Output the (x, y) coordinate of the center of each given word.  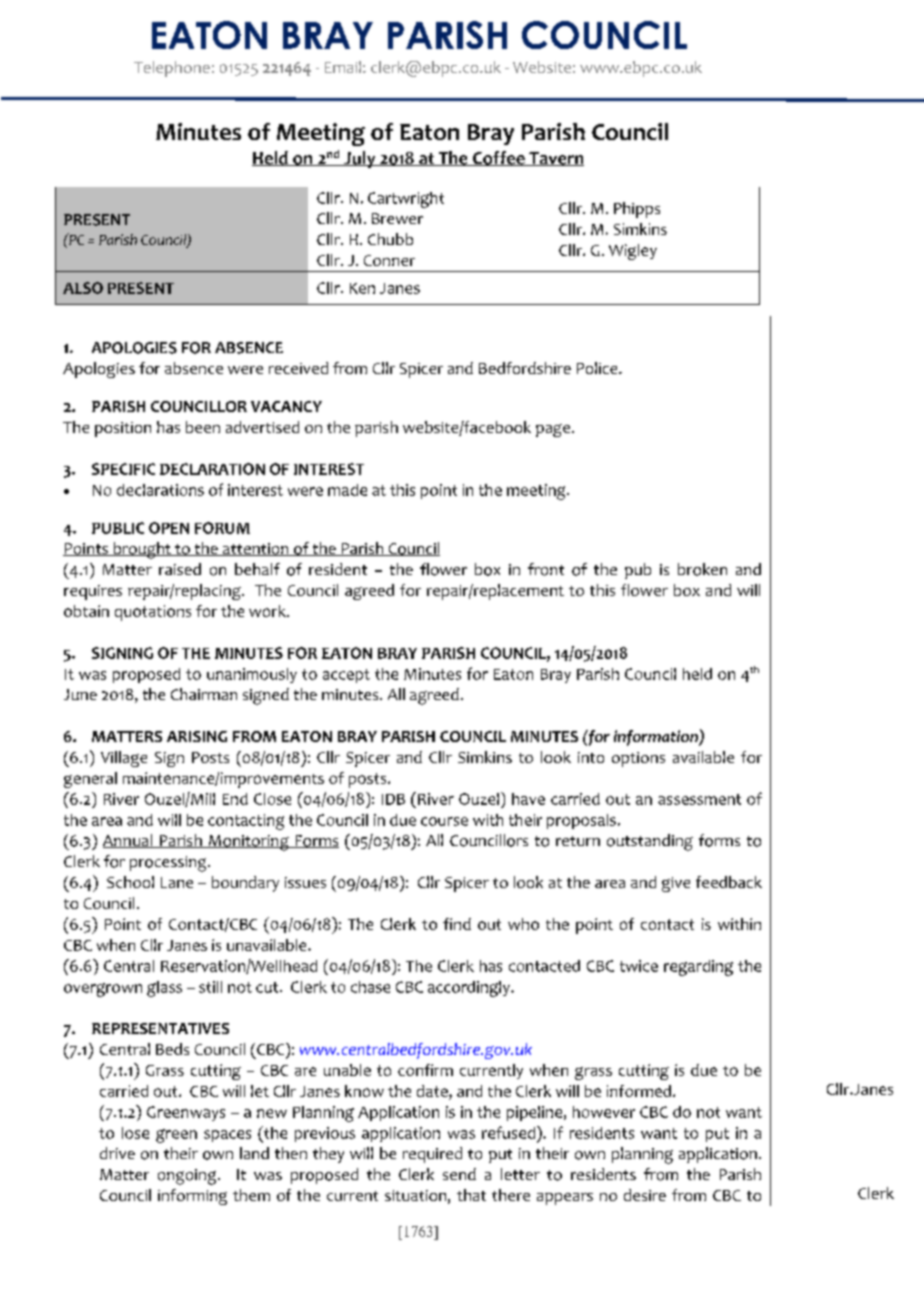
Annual (129, 841)
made (347, 490)
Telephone (172, 69)
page (554, 430)
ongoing (188, 1177)
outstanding (650, 842)
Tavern (555, 159)
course (444, 821)
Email (343, 67)
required (432, 1155)
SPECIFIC (123, 469)
